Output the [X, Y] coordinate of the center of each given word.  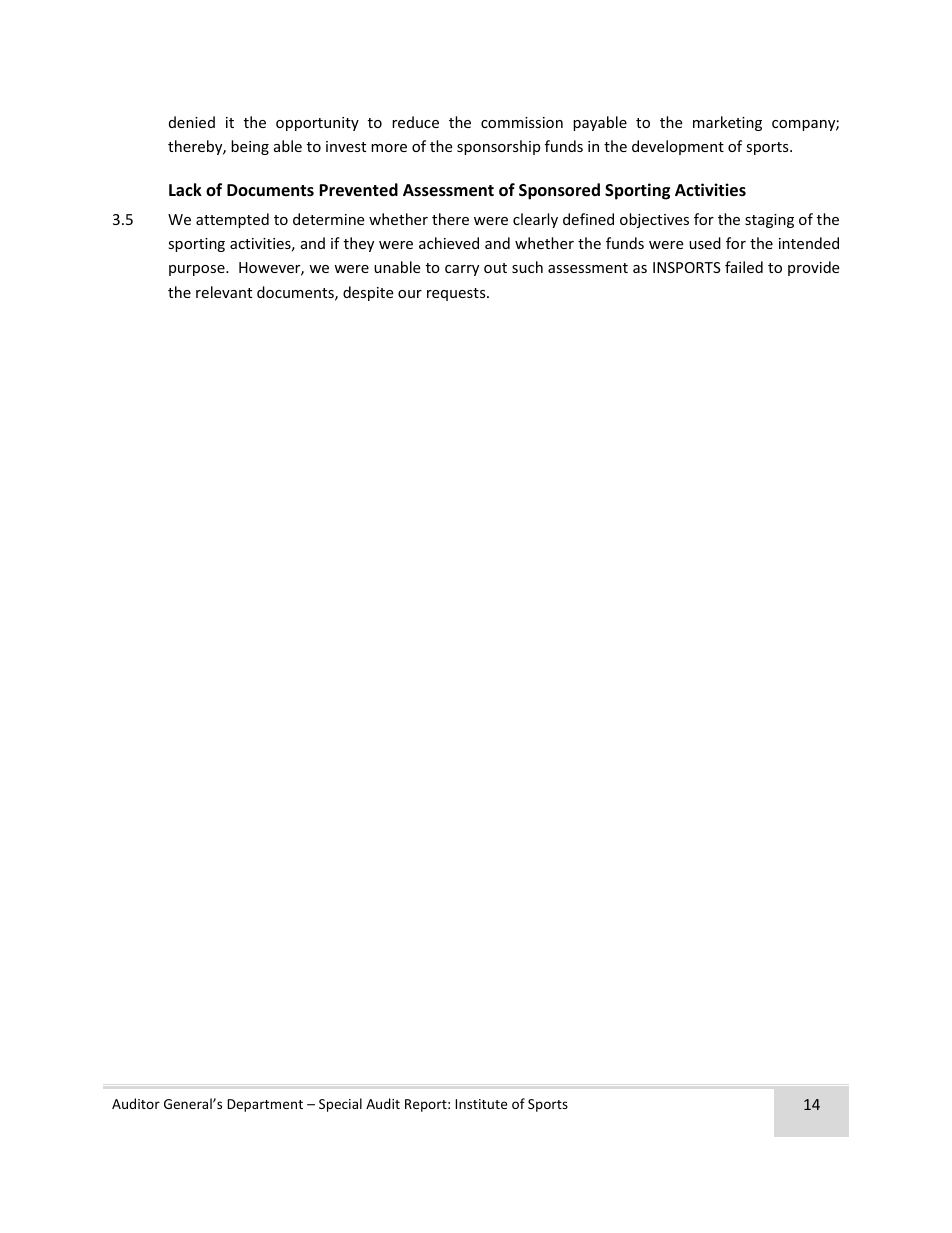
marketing [727, 123]
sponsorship [498, 147]
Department [265, 1105]
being [250, 147]
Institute [481, 1104]
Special [340, 1105]
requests [457, 294]
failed [744, 267]
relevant [224, 292]
